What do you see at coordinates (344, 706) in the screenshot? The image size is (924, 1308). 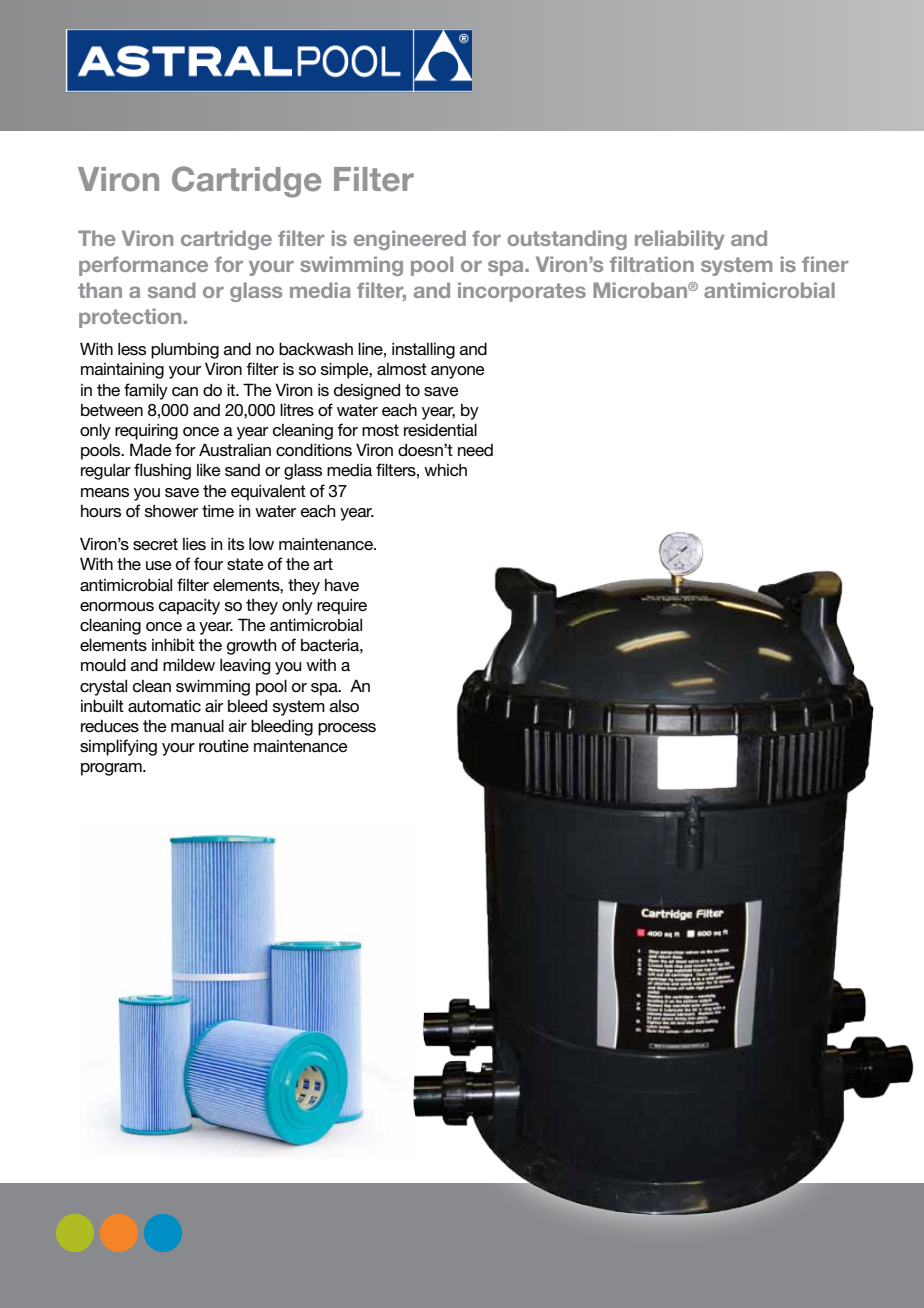 I see `also` at bounding box center [344, 706].
